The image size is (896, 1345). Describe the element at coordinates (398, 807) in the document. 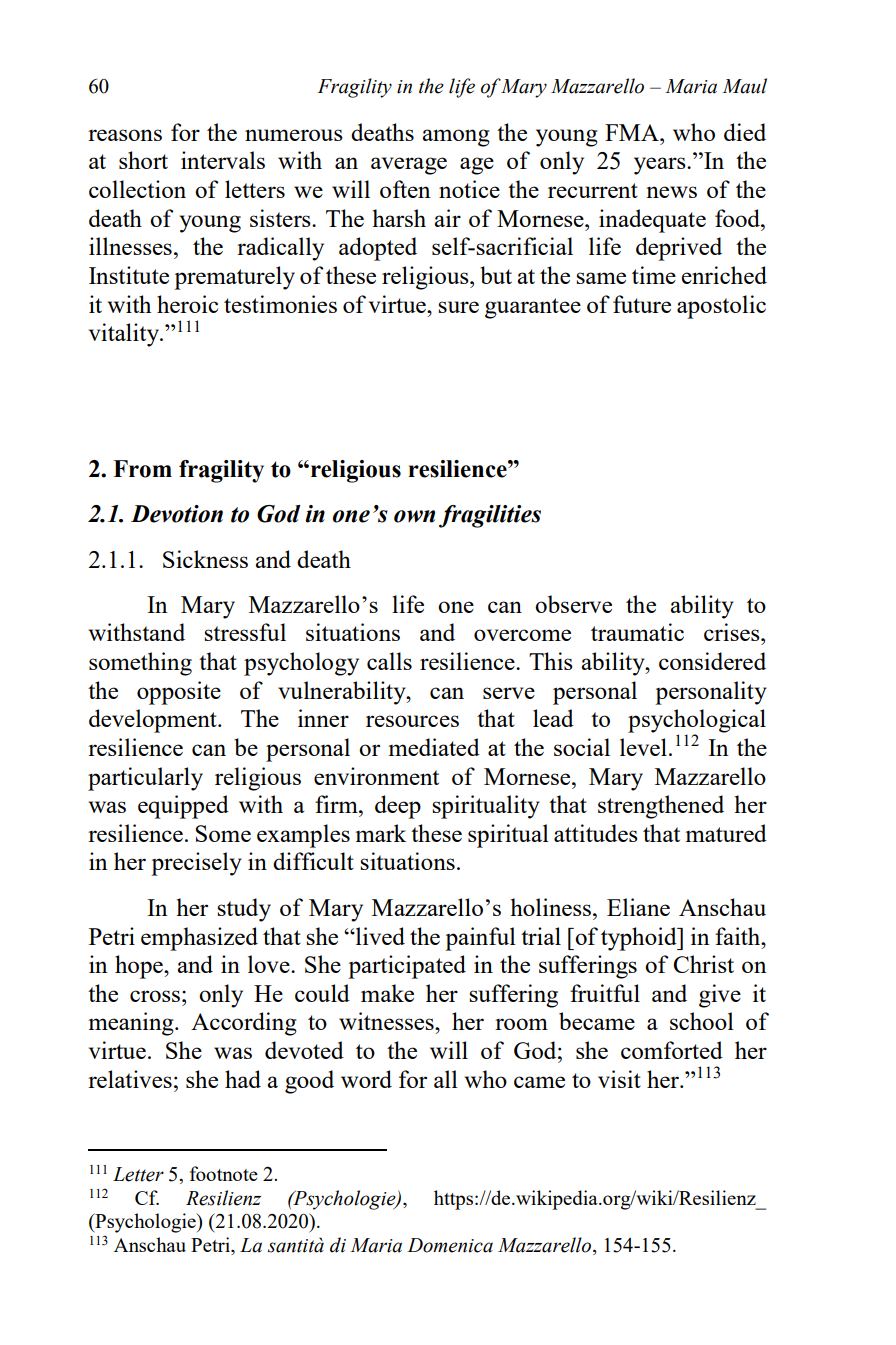

I see `deep` at that location.
